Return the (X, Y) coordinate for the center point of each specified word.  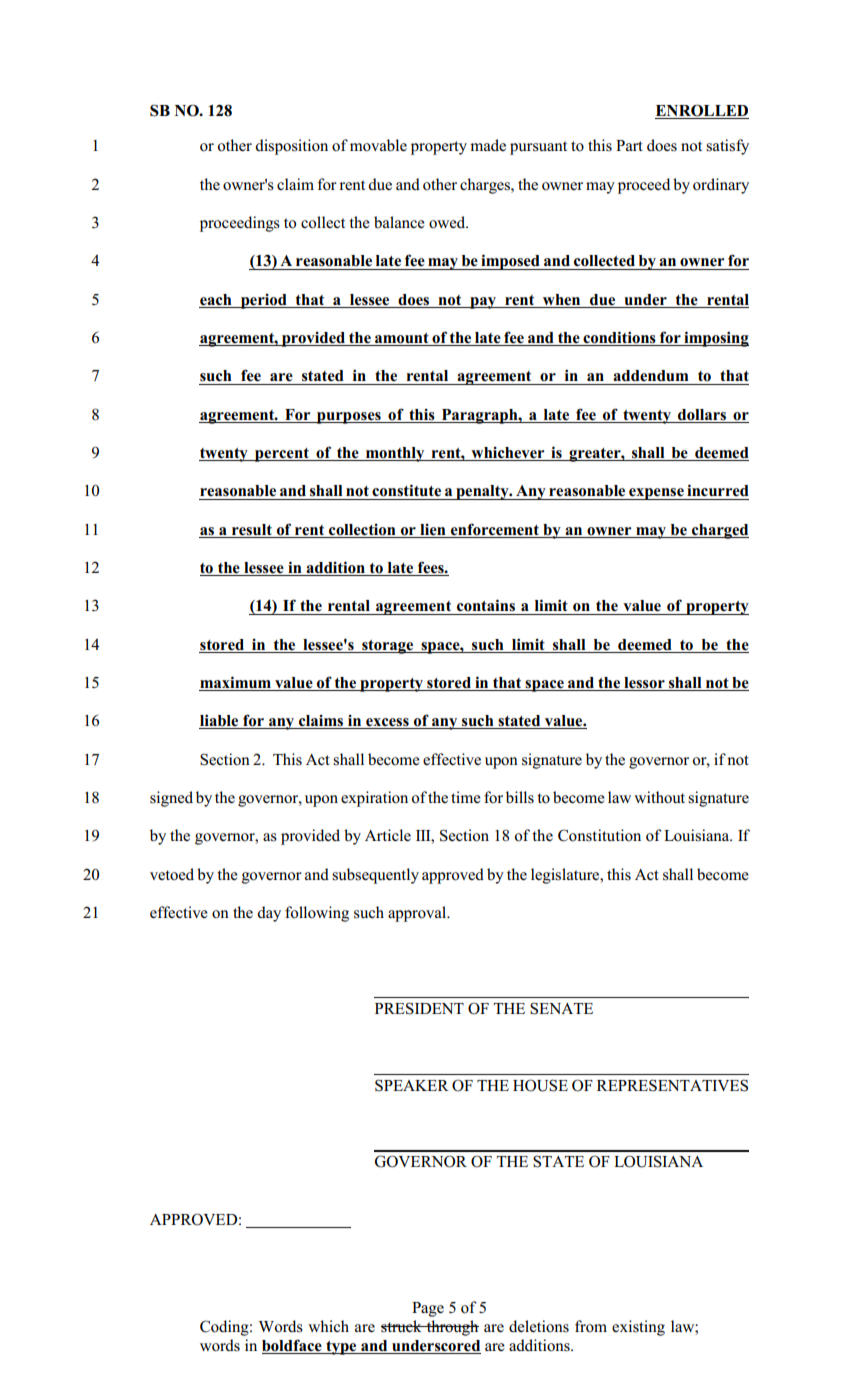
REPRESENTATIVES (672, 1085)
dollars (702, 415)
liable (220, 722)
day (269, 914)
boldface (293, 1346)
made (488, 145)
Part (629, 145)
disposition (291, 147)
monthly (395, 454)
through (452, 1328)
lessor (644, 684)
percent (282, 455)
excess (387, 723)
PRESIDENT (419, 1008)
